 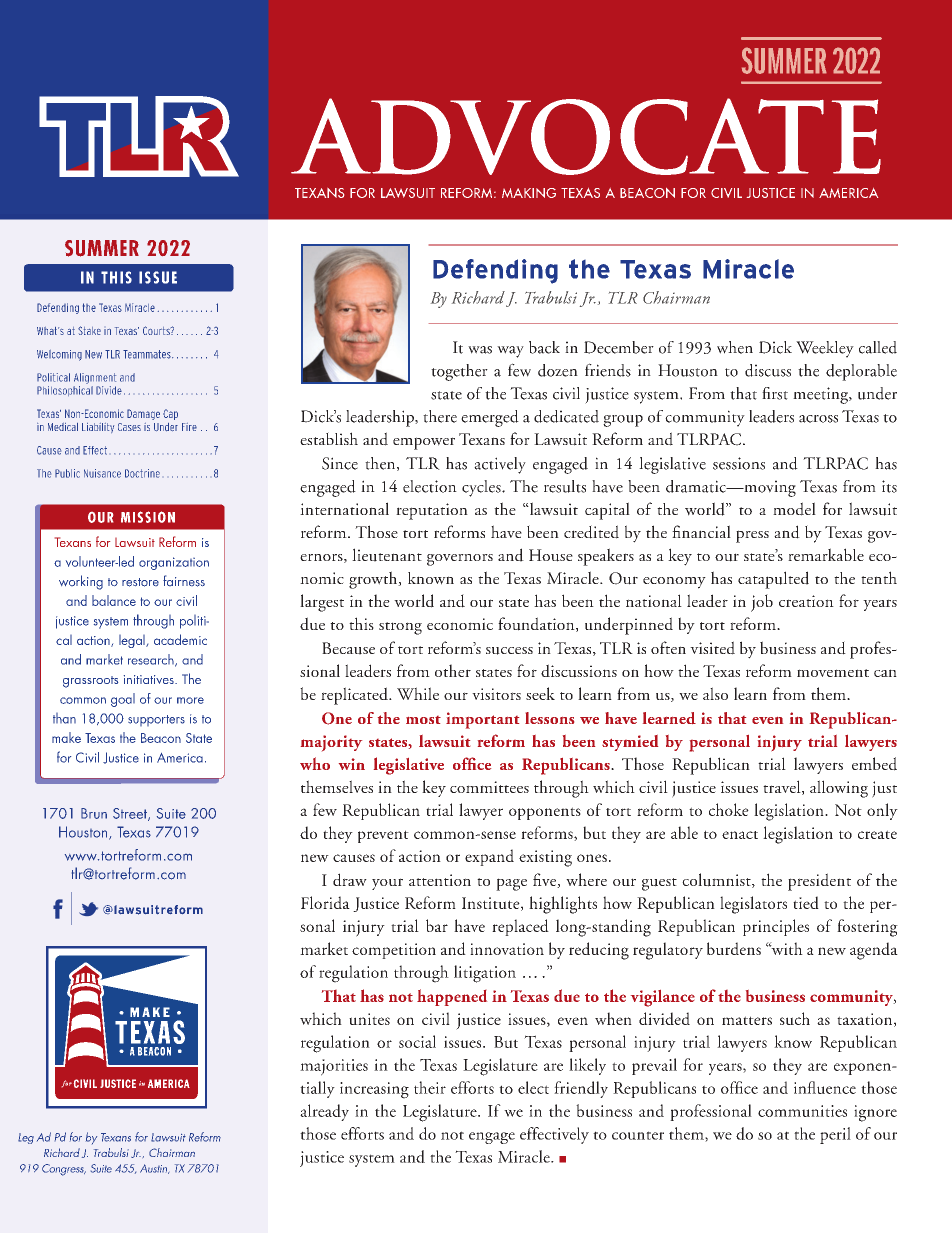 What do you see at coordinates (833, 673) in the screenshot?
I see `movement` at bounding box center [833, 673].
